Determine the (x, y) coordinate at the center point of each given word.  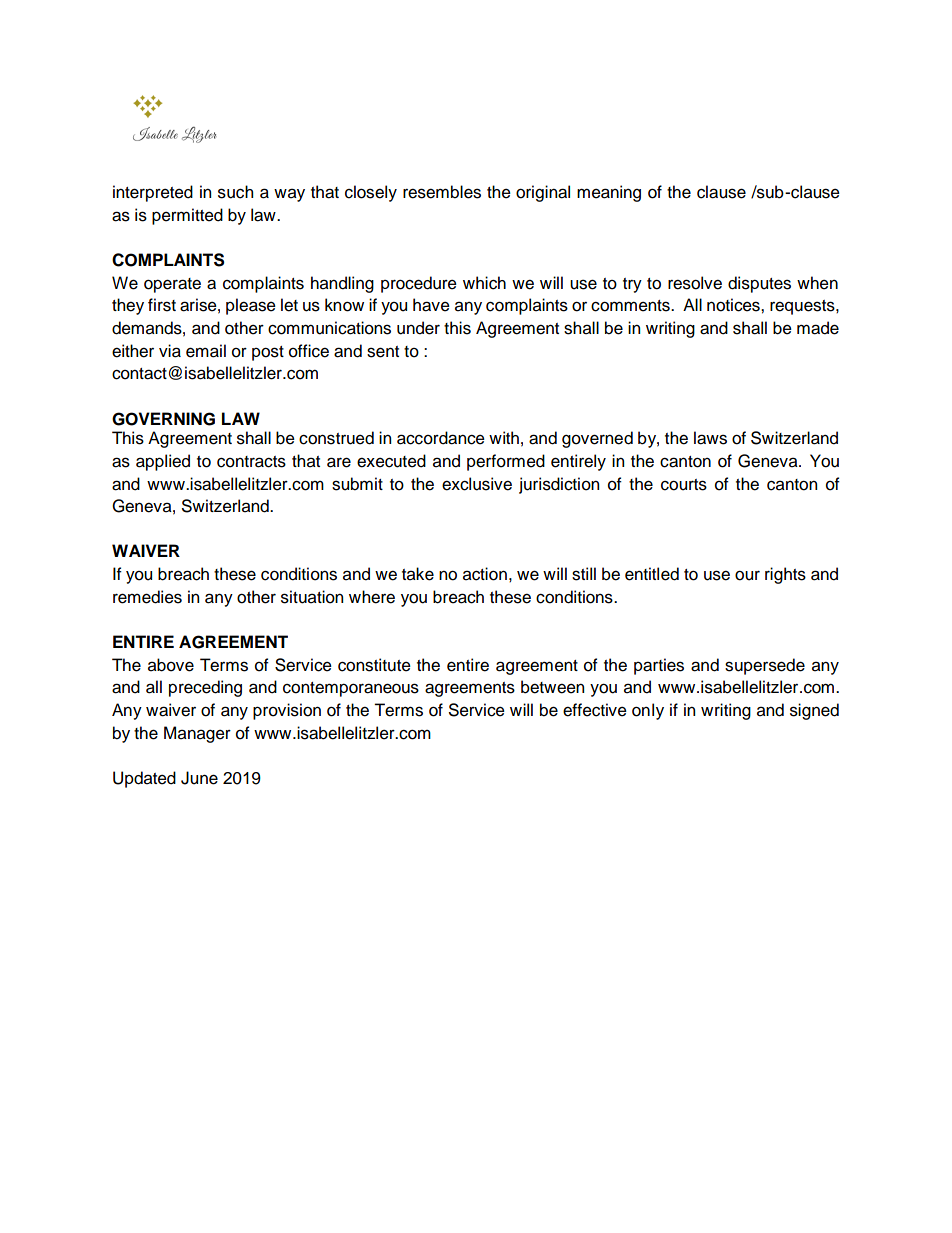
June (199, 778)
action (485, 574)
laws (710, 438)
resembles (442, 192)
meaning (609, 193)
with (504, 437)
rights (785, 575)
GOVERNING (163, 419)
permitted (187, 216)
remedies (147, 597)
